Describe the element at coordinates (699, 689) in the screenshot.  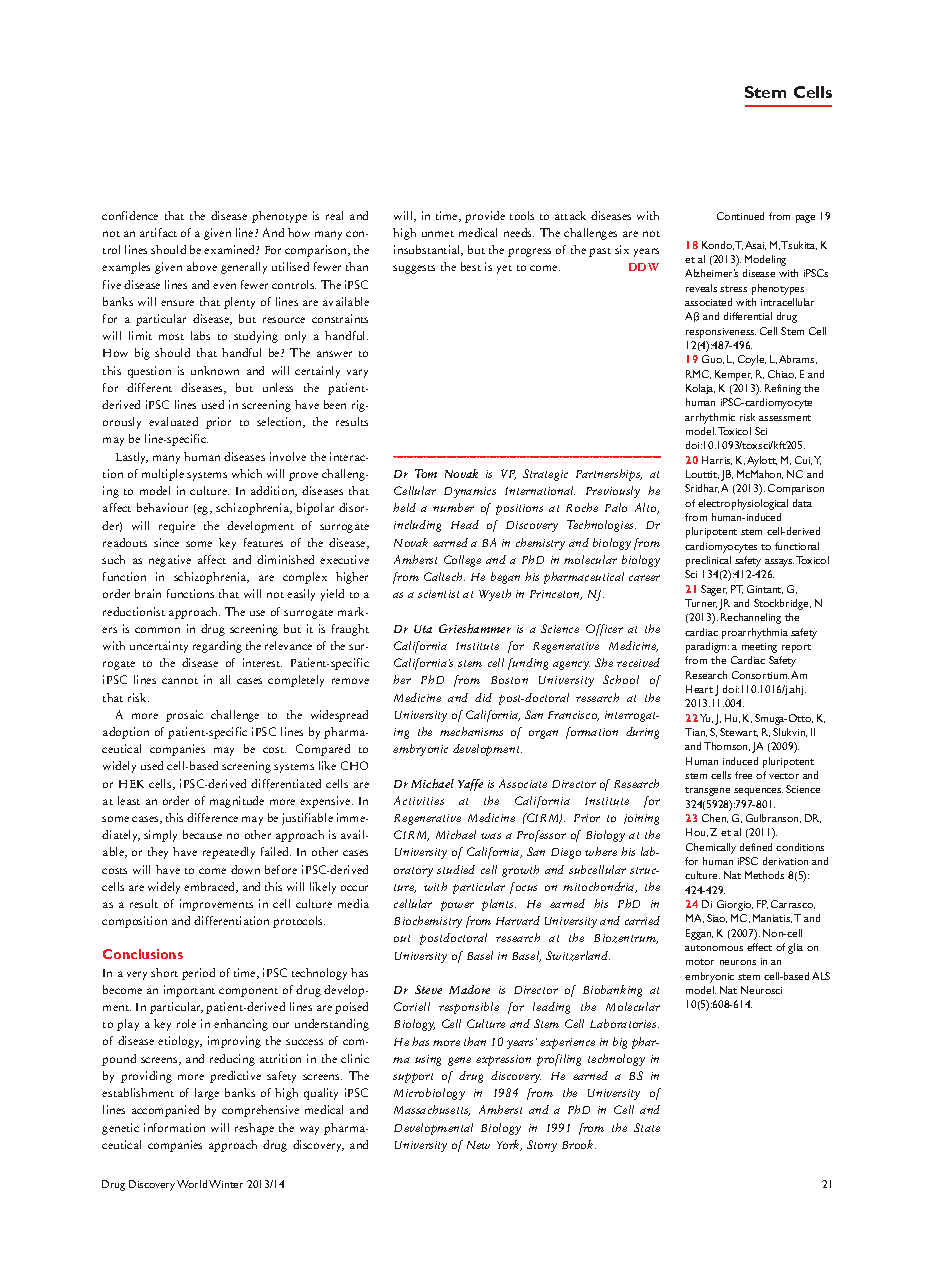
I see `Heart` at that location.
